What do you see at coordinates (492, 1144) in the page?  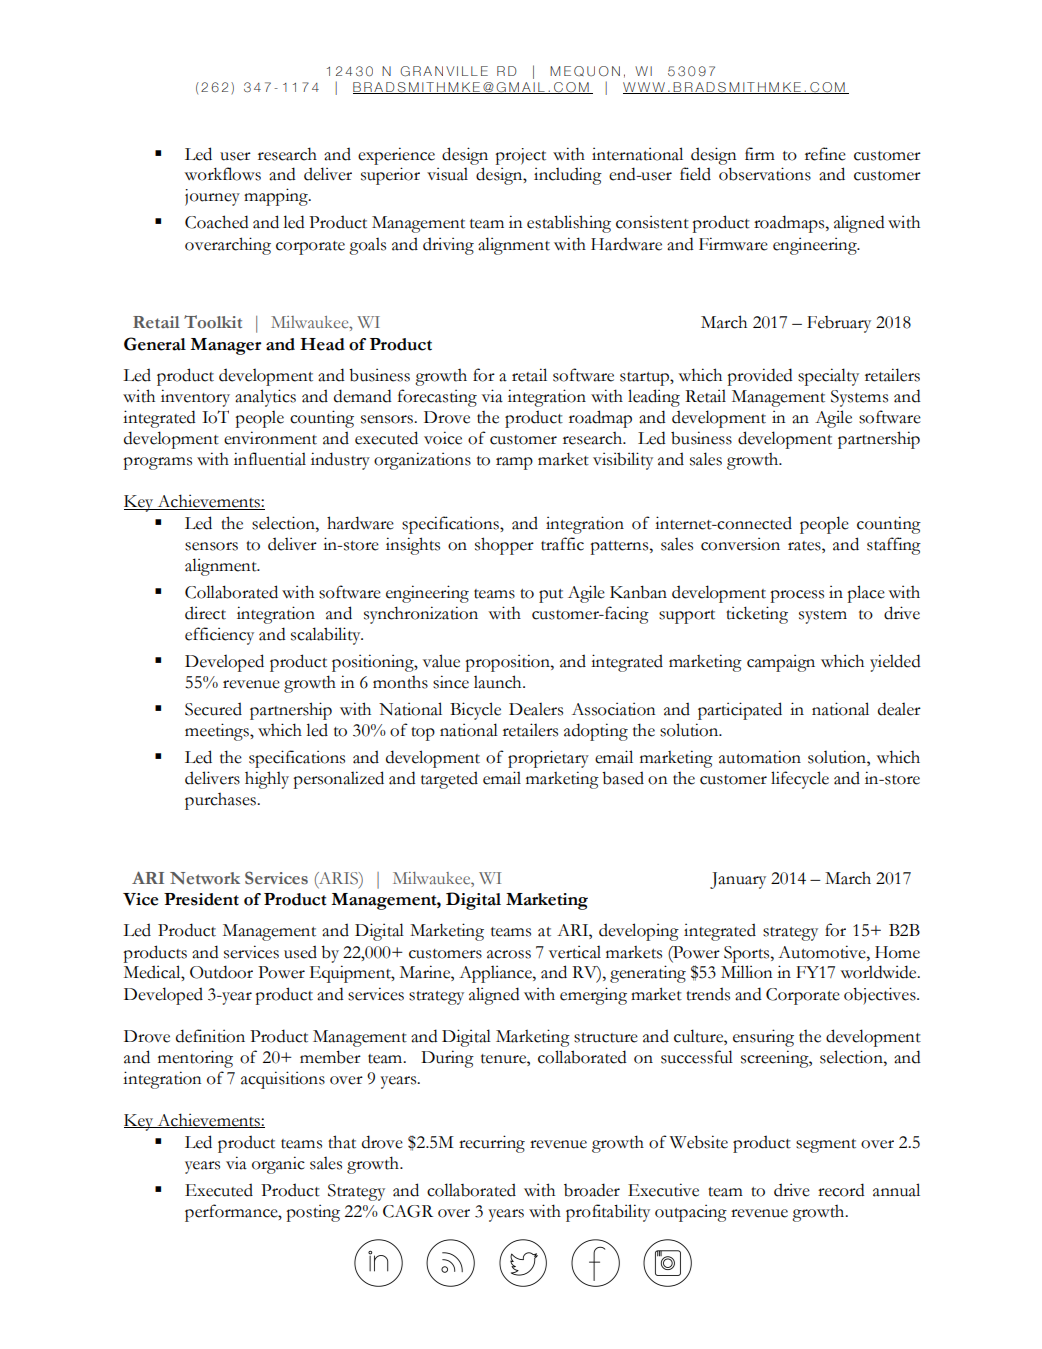 I see `recurring` at bounding box center [492, 1144].
